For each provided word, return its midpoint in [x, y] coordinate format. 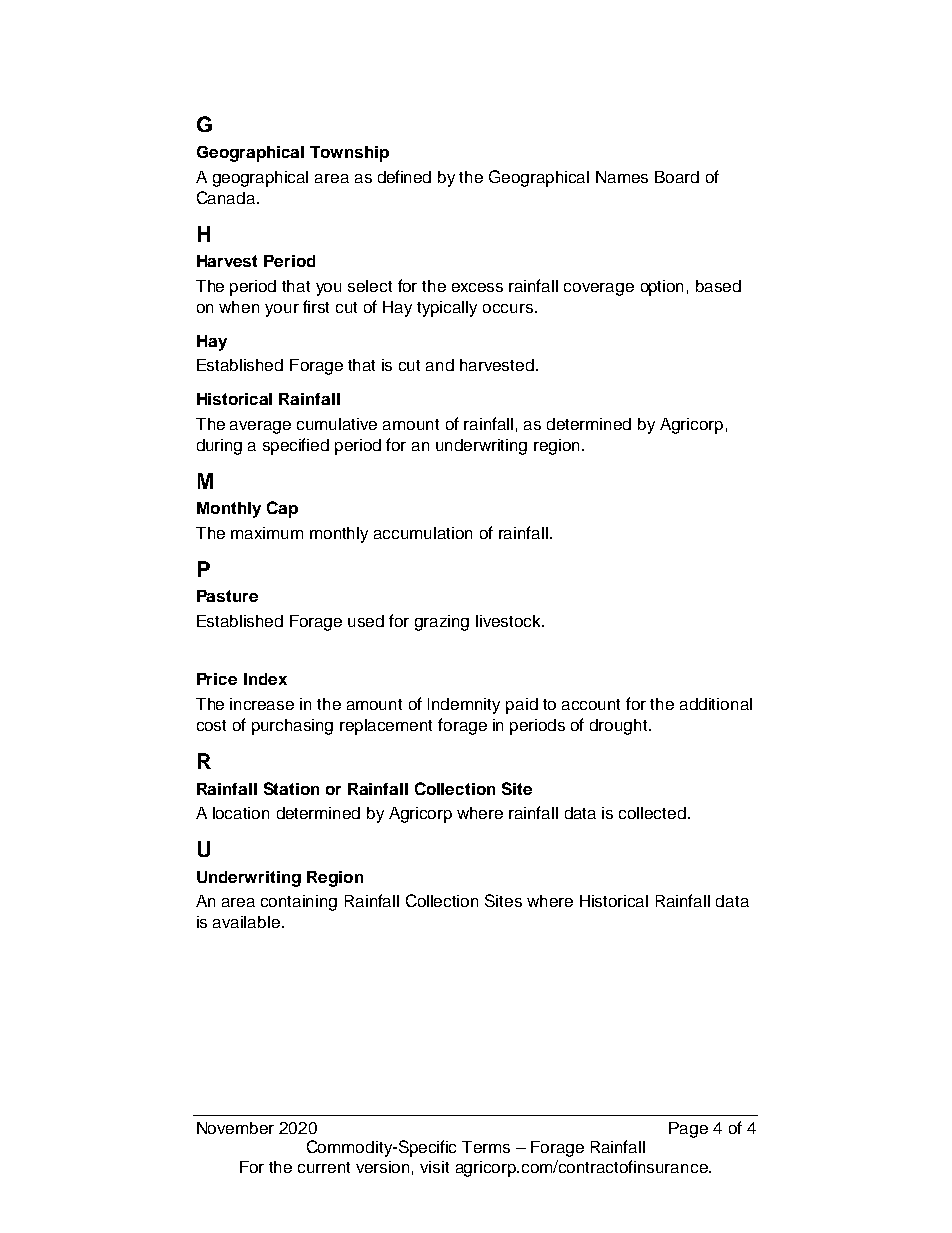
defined [404, 176]
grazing [442, 623]
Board [677, 177]
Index [265, 679]
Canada [227, 197]
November [235, 1128]
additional [716, 704]
